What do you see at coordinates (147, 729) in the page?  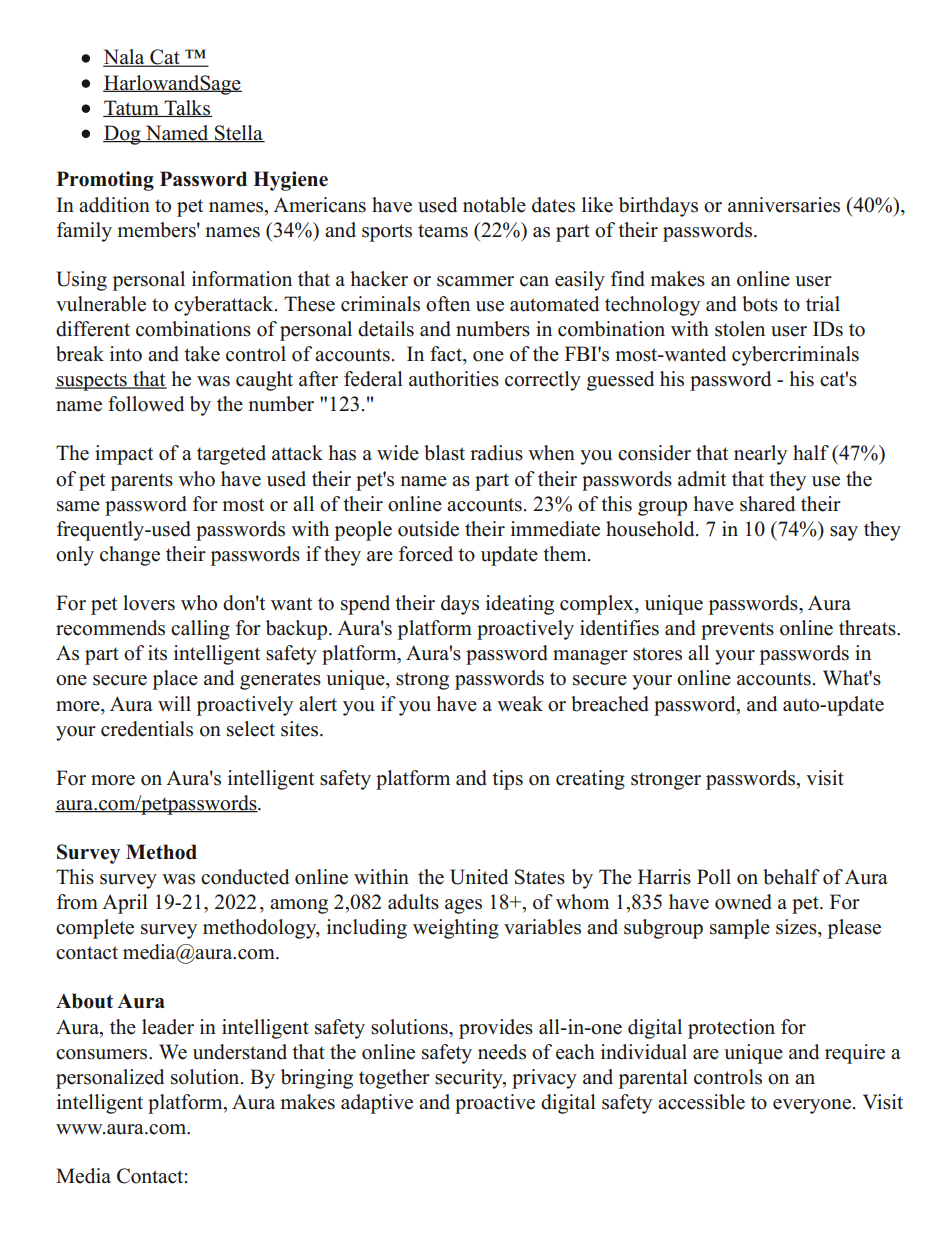 I see `credentials` at bounding box center [147, 729].
